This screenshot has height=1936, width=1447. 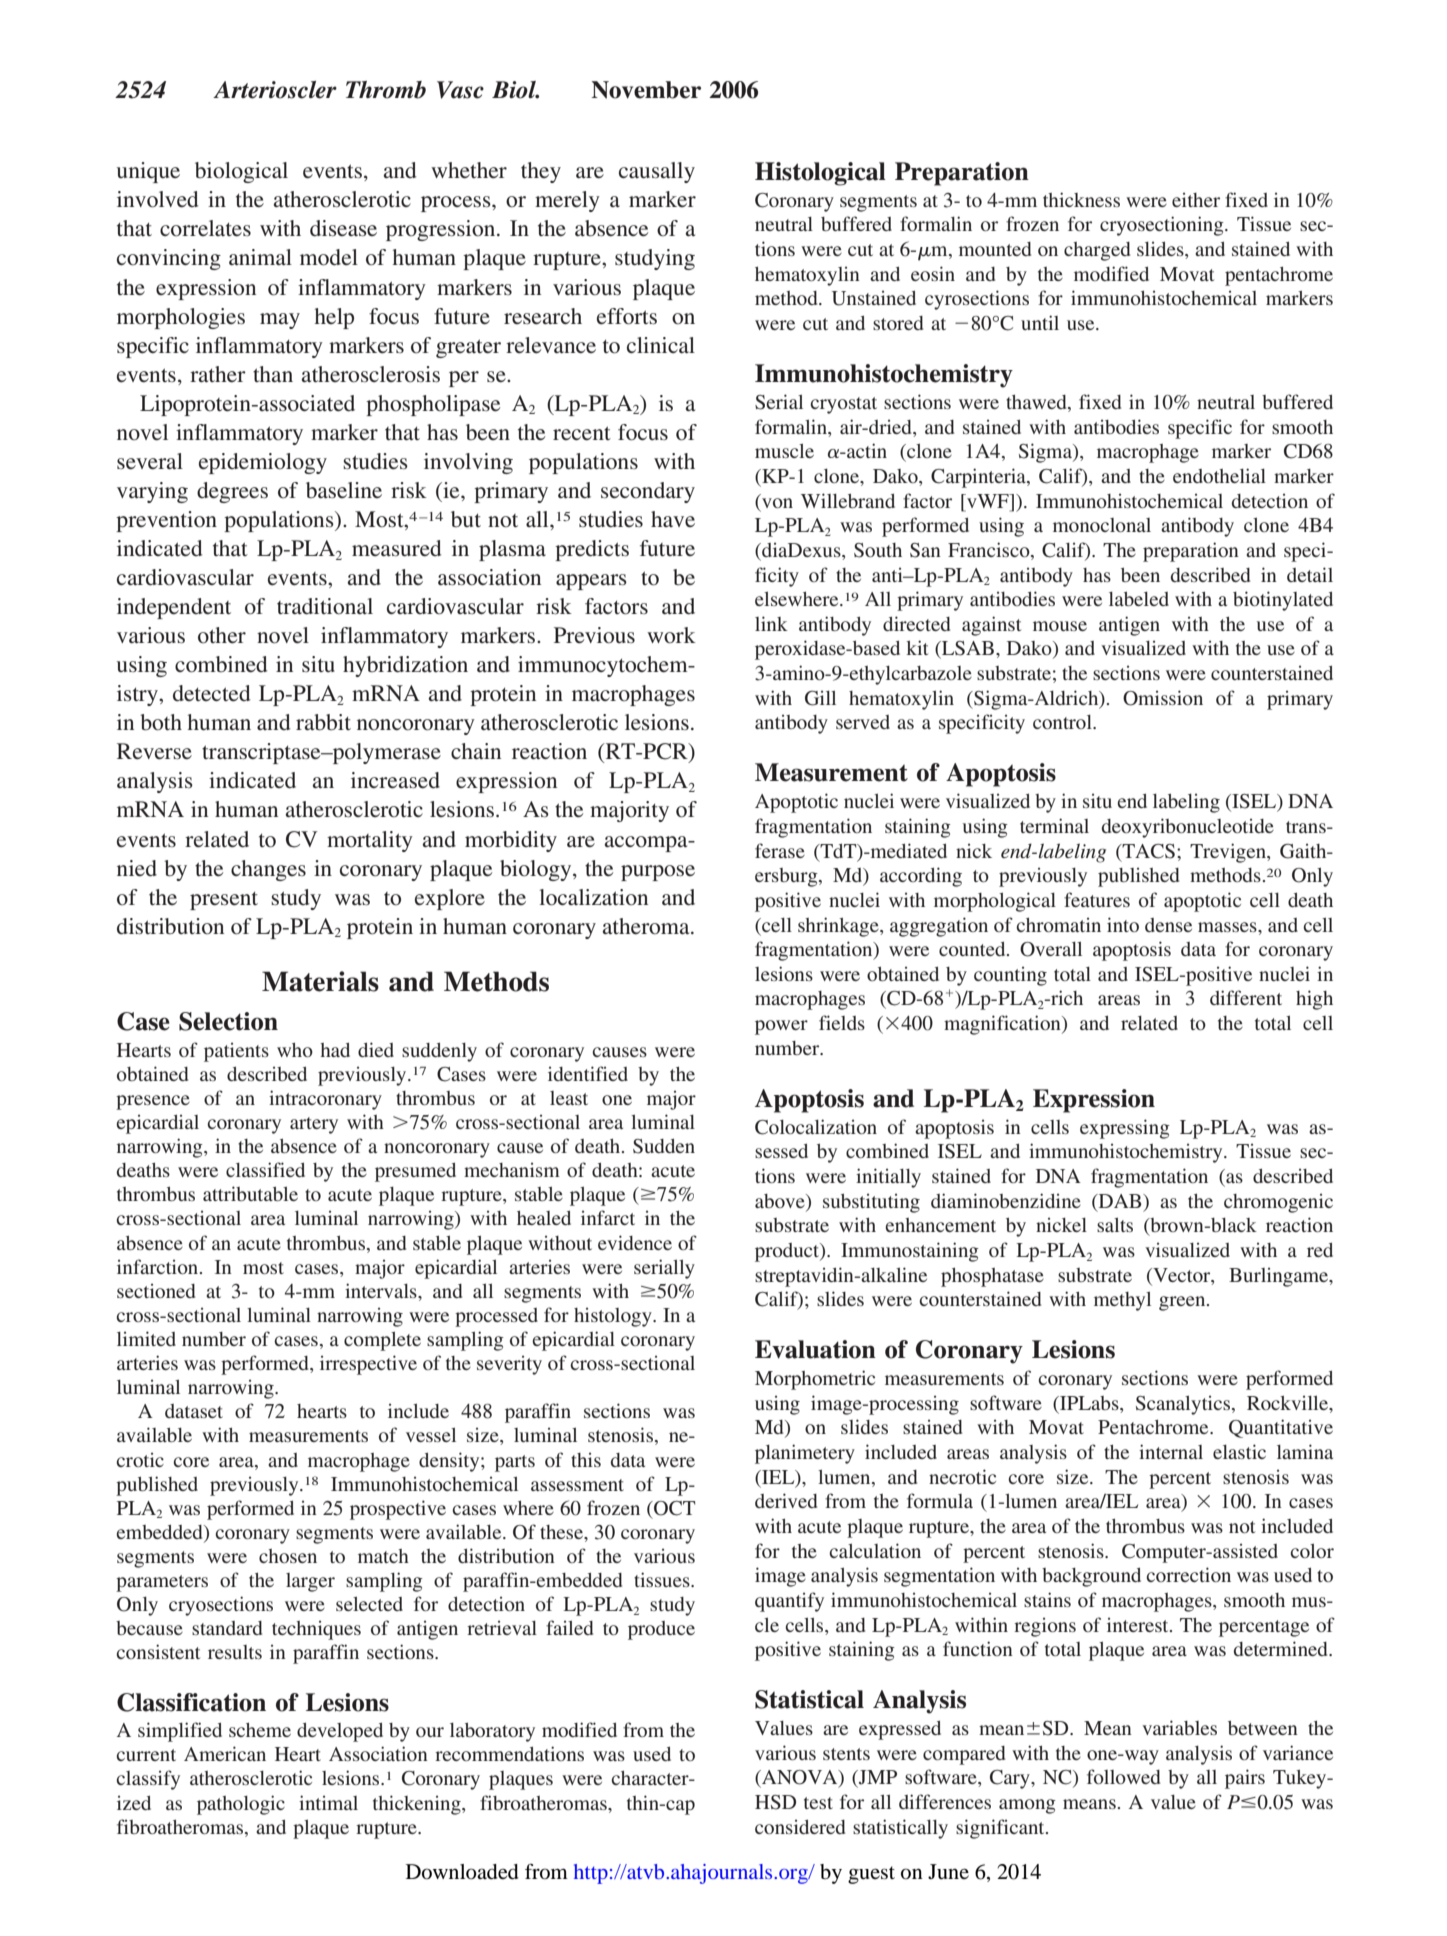 What do you see at coordinates (1196, 199) in the screenshot?
I see `either` at bounding box center [1196, 199].
